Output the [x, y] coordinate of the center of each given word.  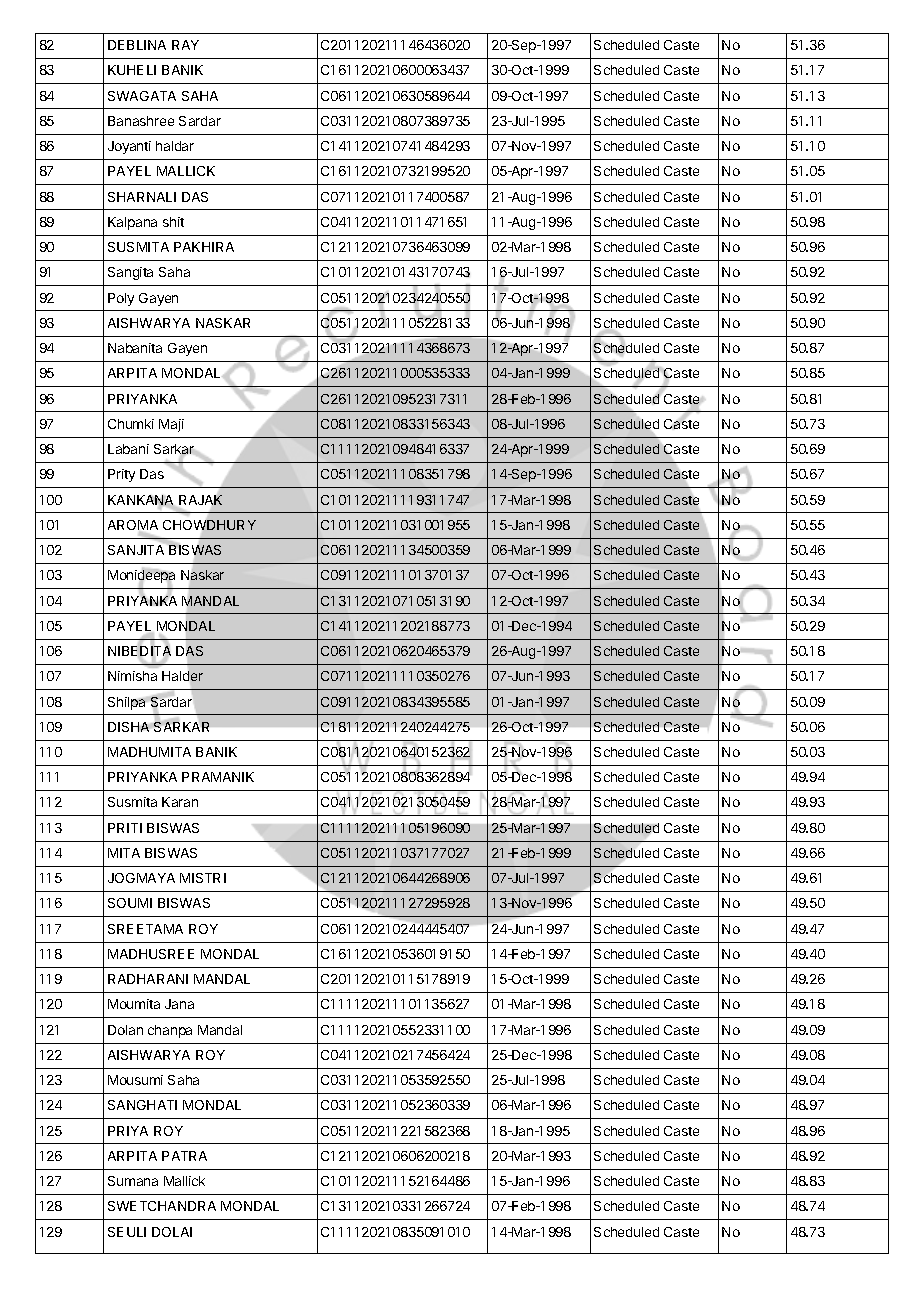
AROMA [133, 526]
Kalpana [132, 223]
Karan [180, 802]
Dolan [125, 1030]
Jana [179, 1004]
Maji [171, 425]
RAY [185, 45]
